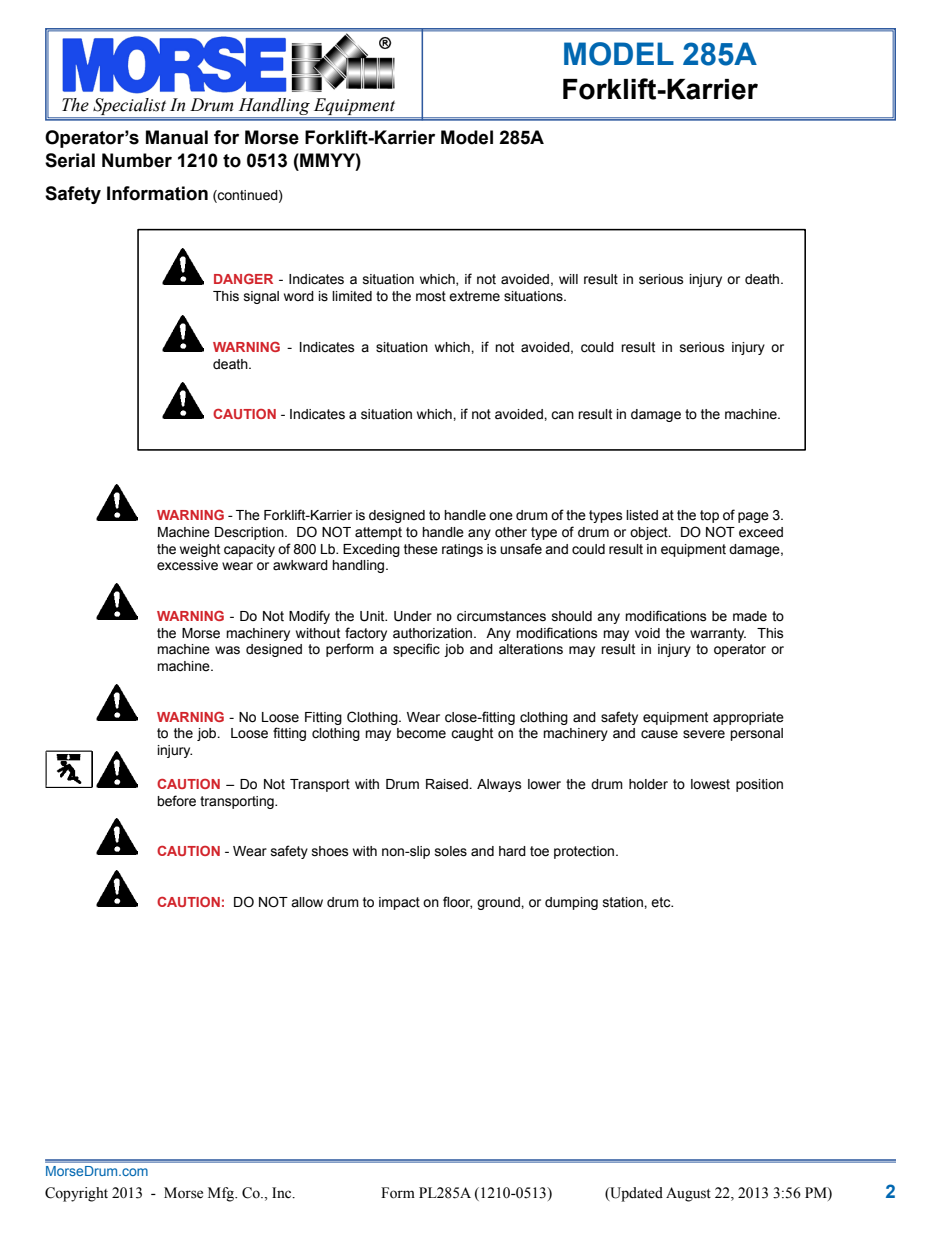 The height and width of the document is (1233, 952). Describe the element at coordinates (662, 902) in the document. I see `etc` at that location.
